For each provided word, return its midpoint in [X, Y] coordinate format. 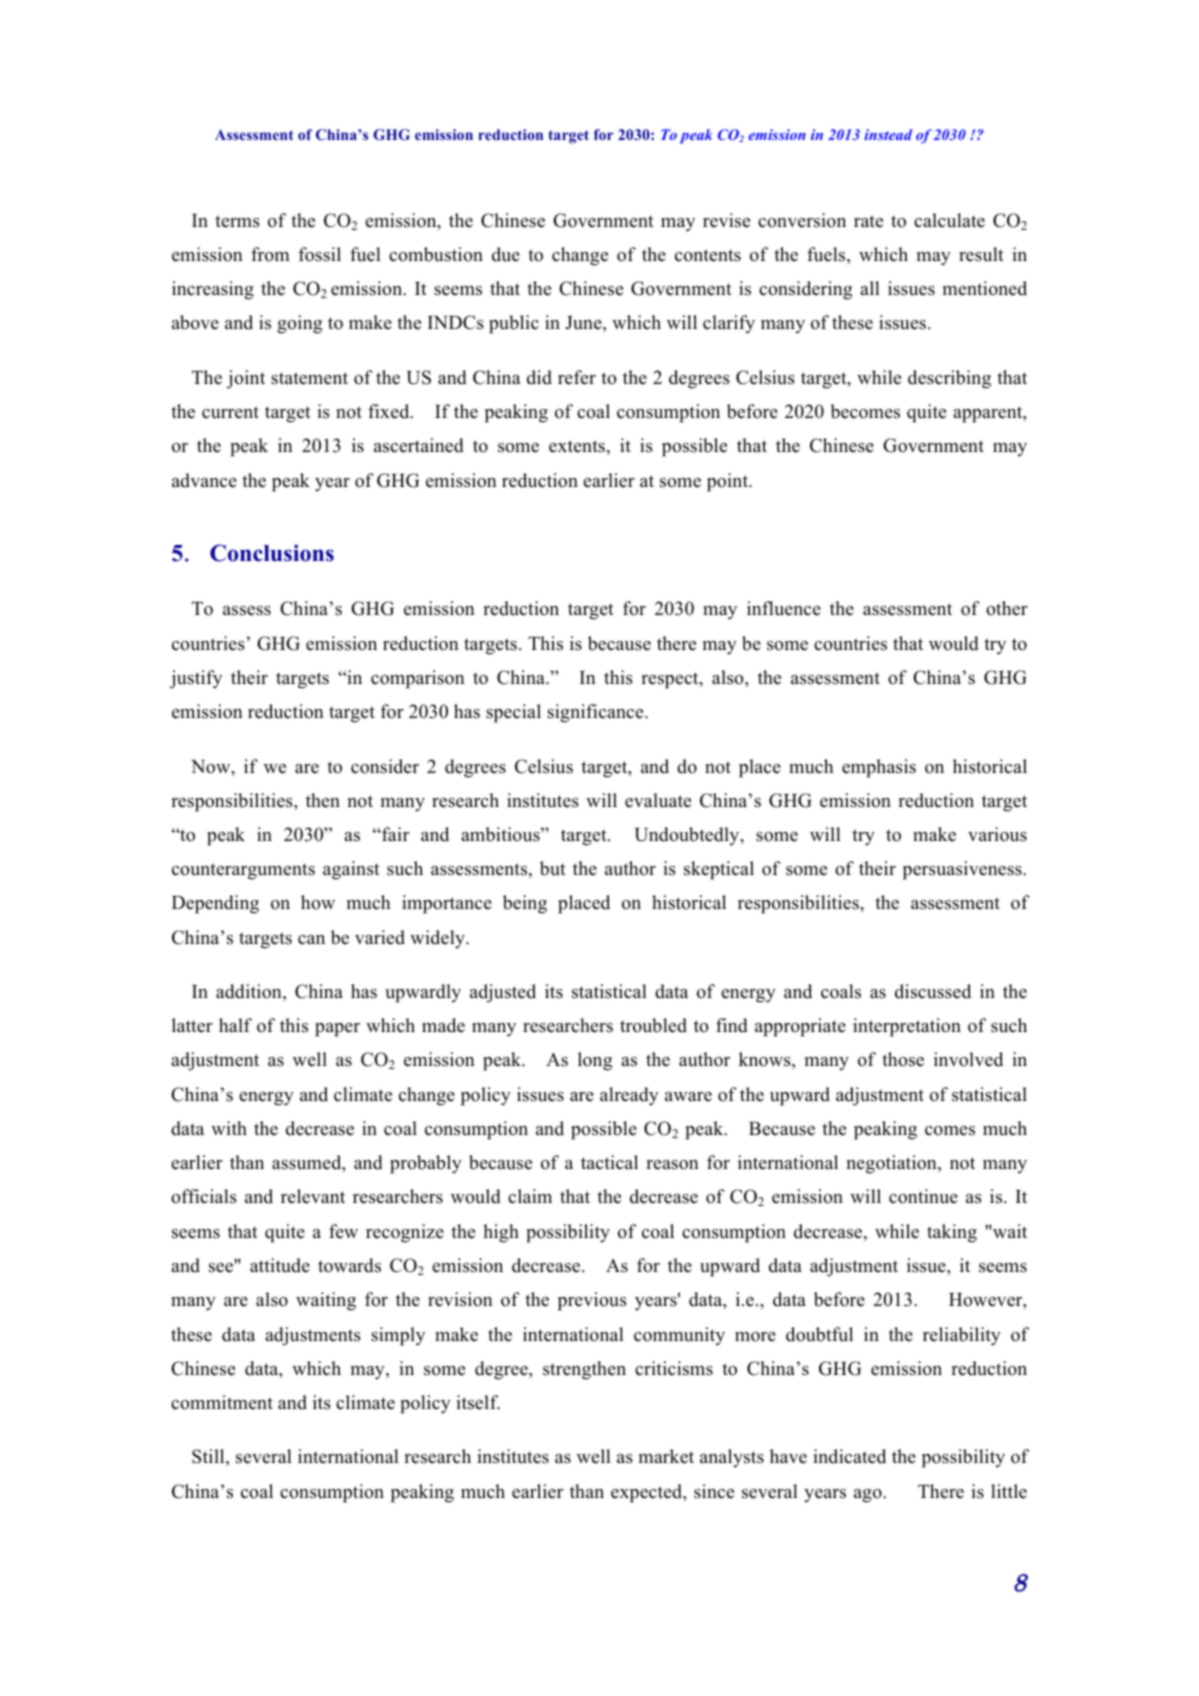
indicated [849, 1456]
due [506, 254]
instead [888, 134]
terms [237, 221]
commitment [222, 1402]
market [666, 1456]
